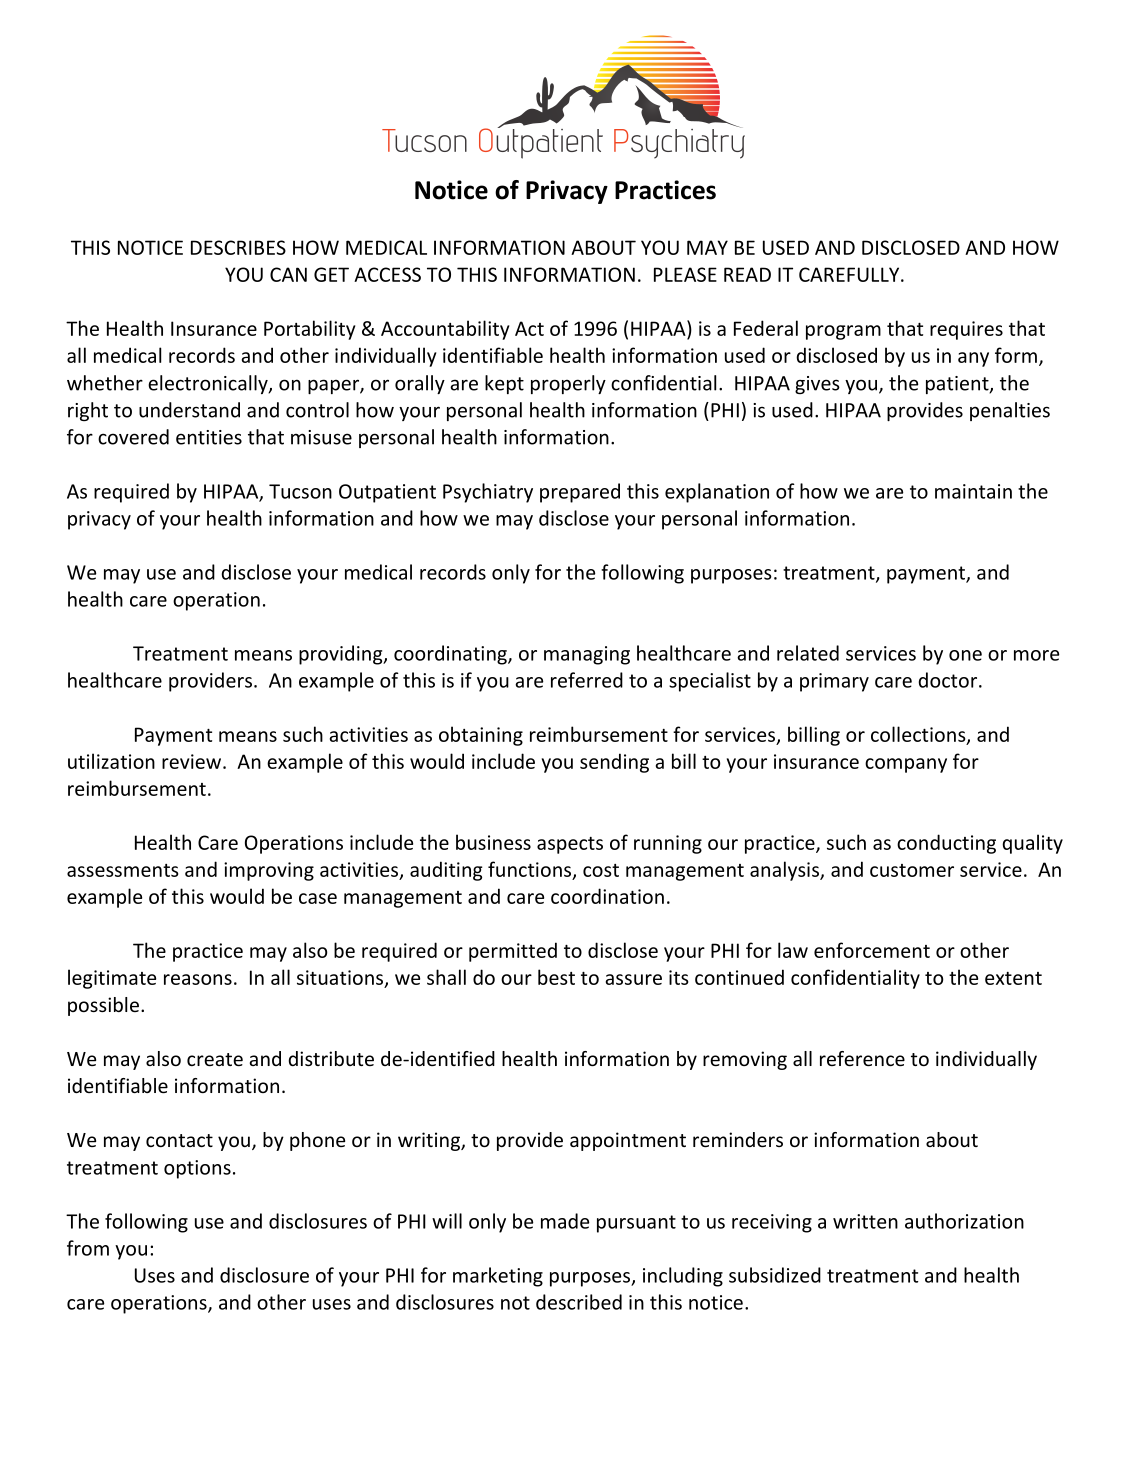 The image size is (1130, 1462). Describe the element at coordinates (342, 655) in the screenshot. I see `providing` at that location.
